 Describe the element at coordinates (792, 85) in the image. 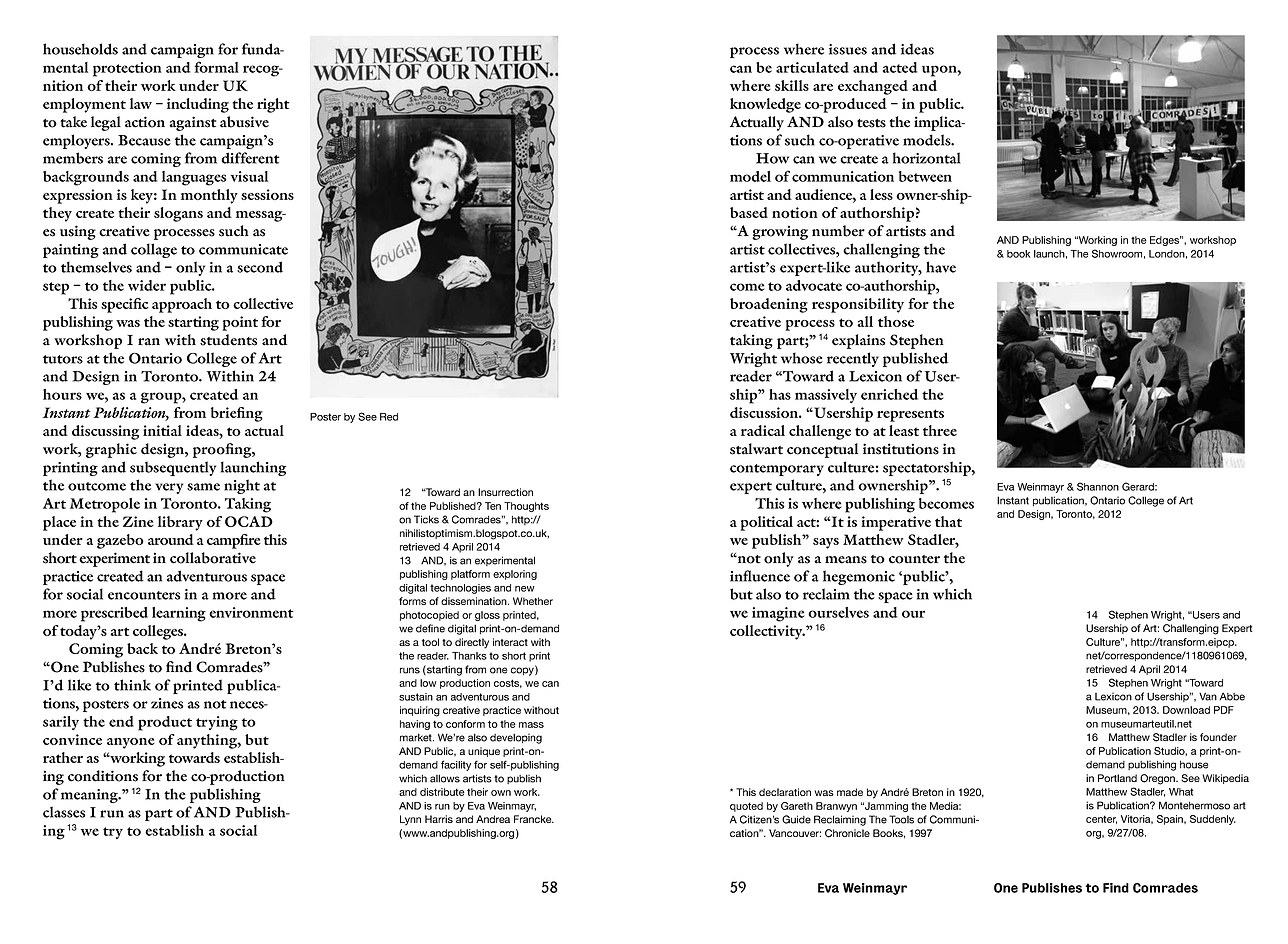

I see `skills` at that location.
